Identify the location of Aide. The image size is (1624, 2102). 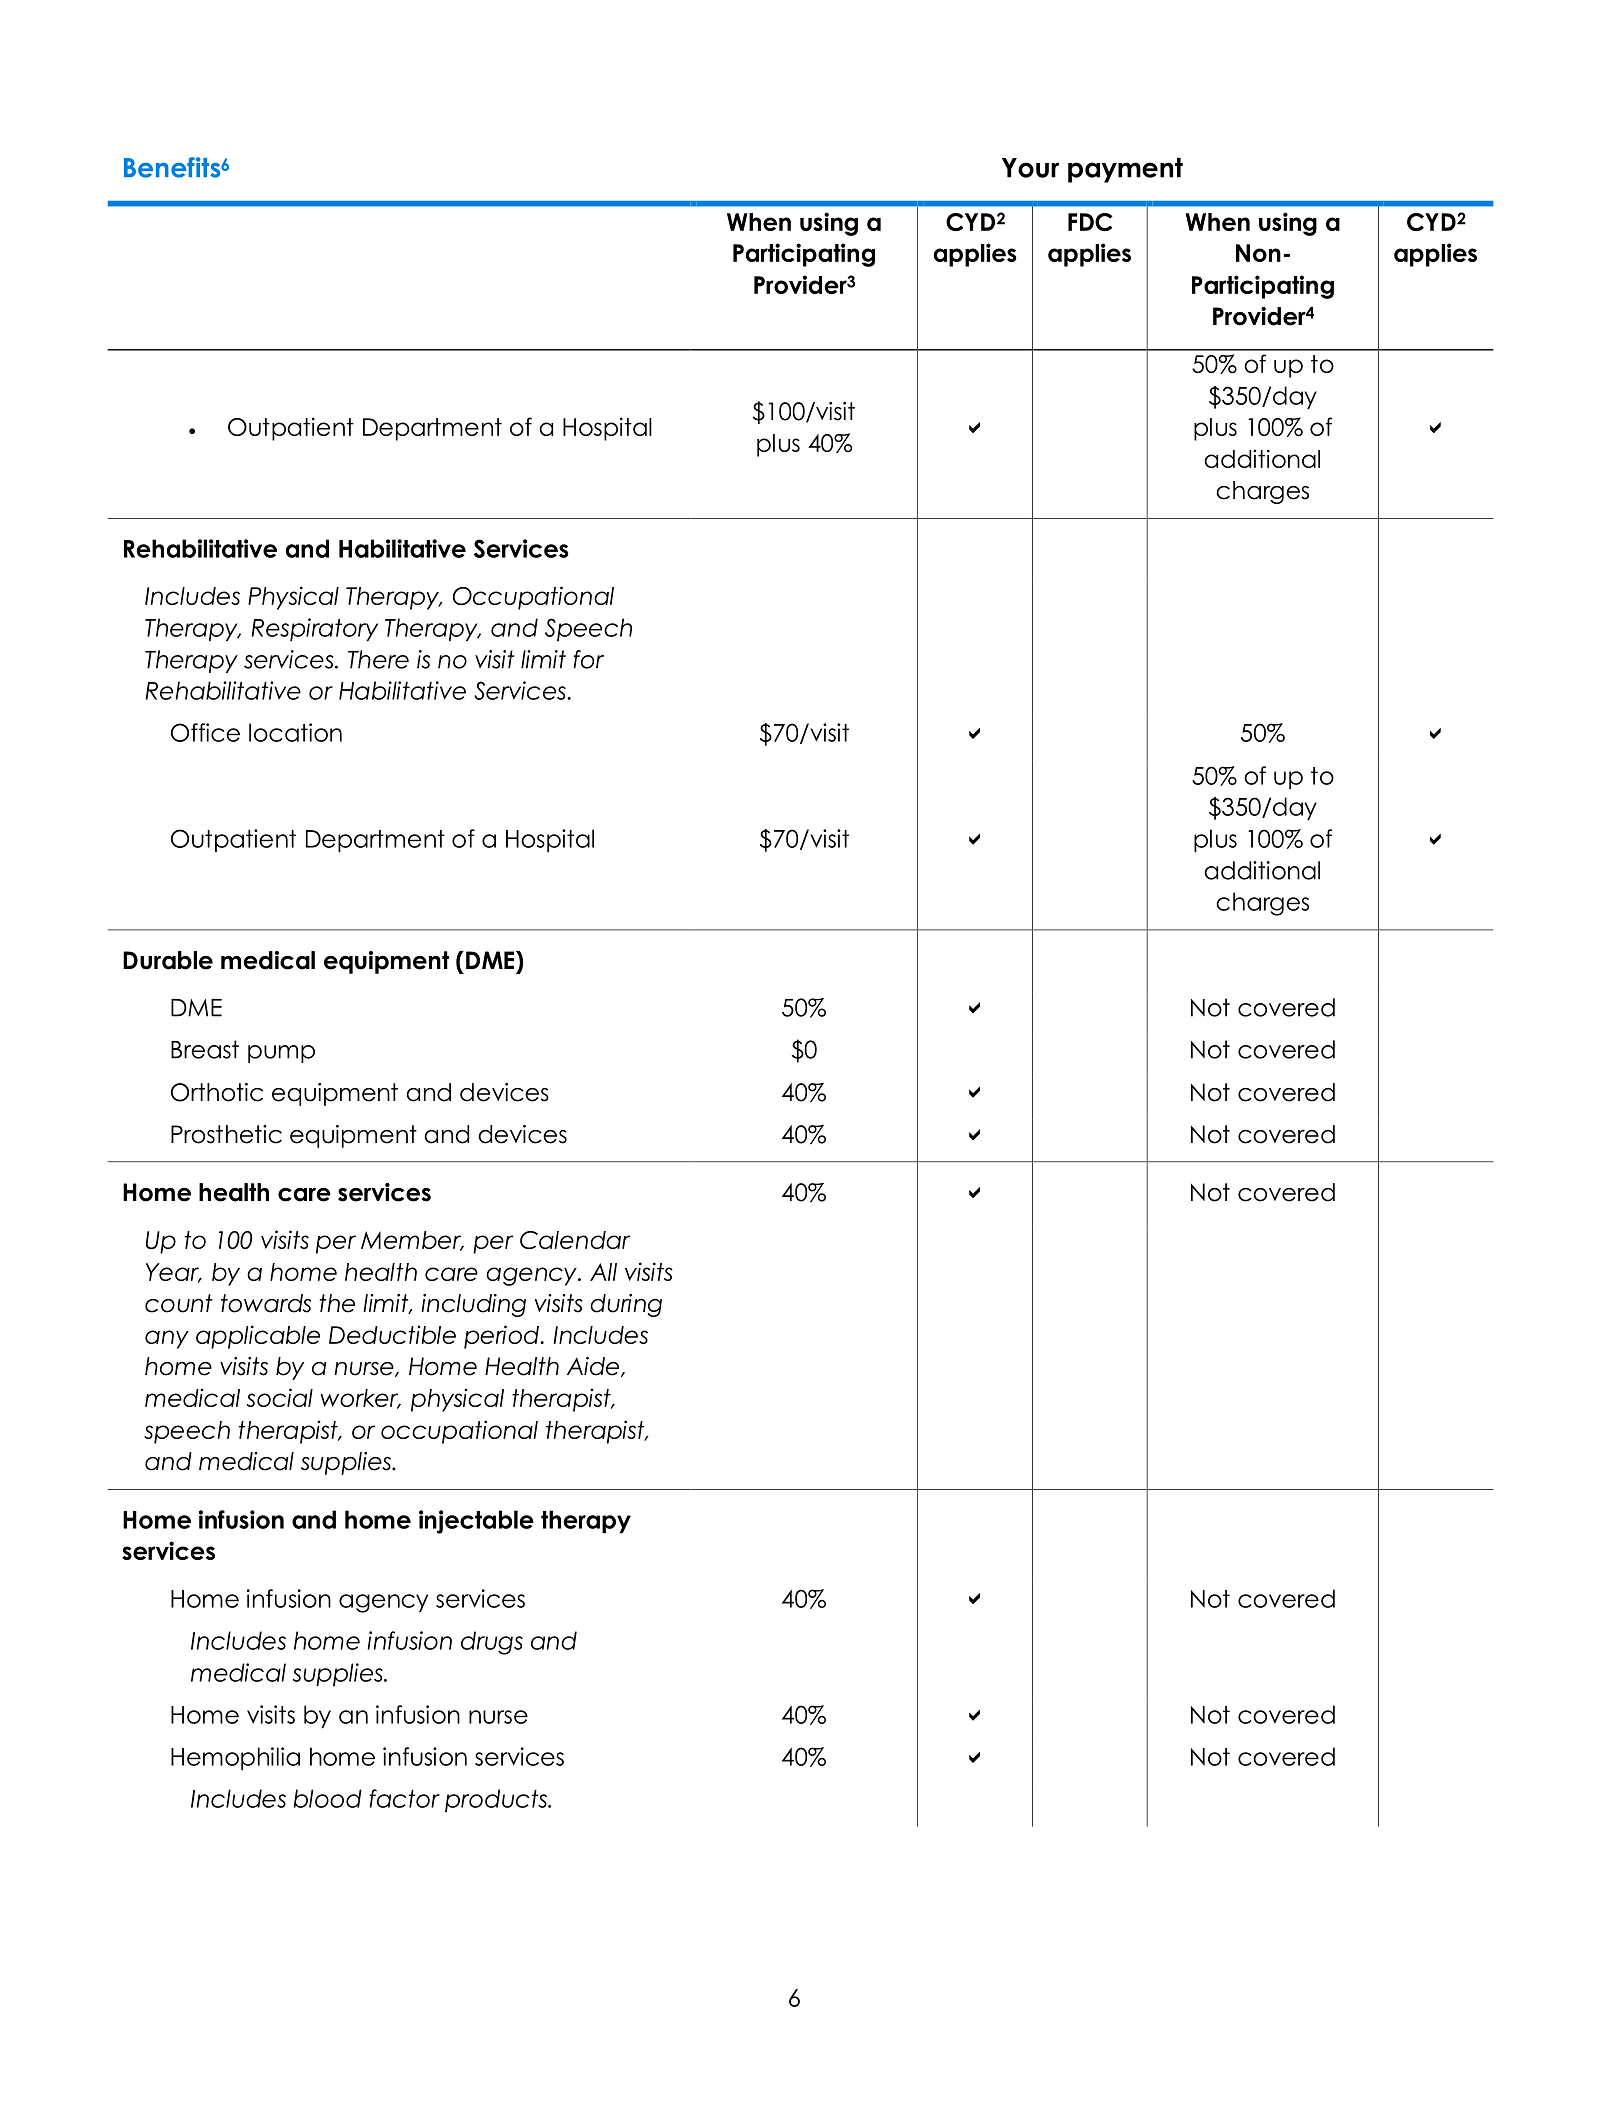
(594, 1367).
